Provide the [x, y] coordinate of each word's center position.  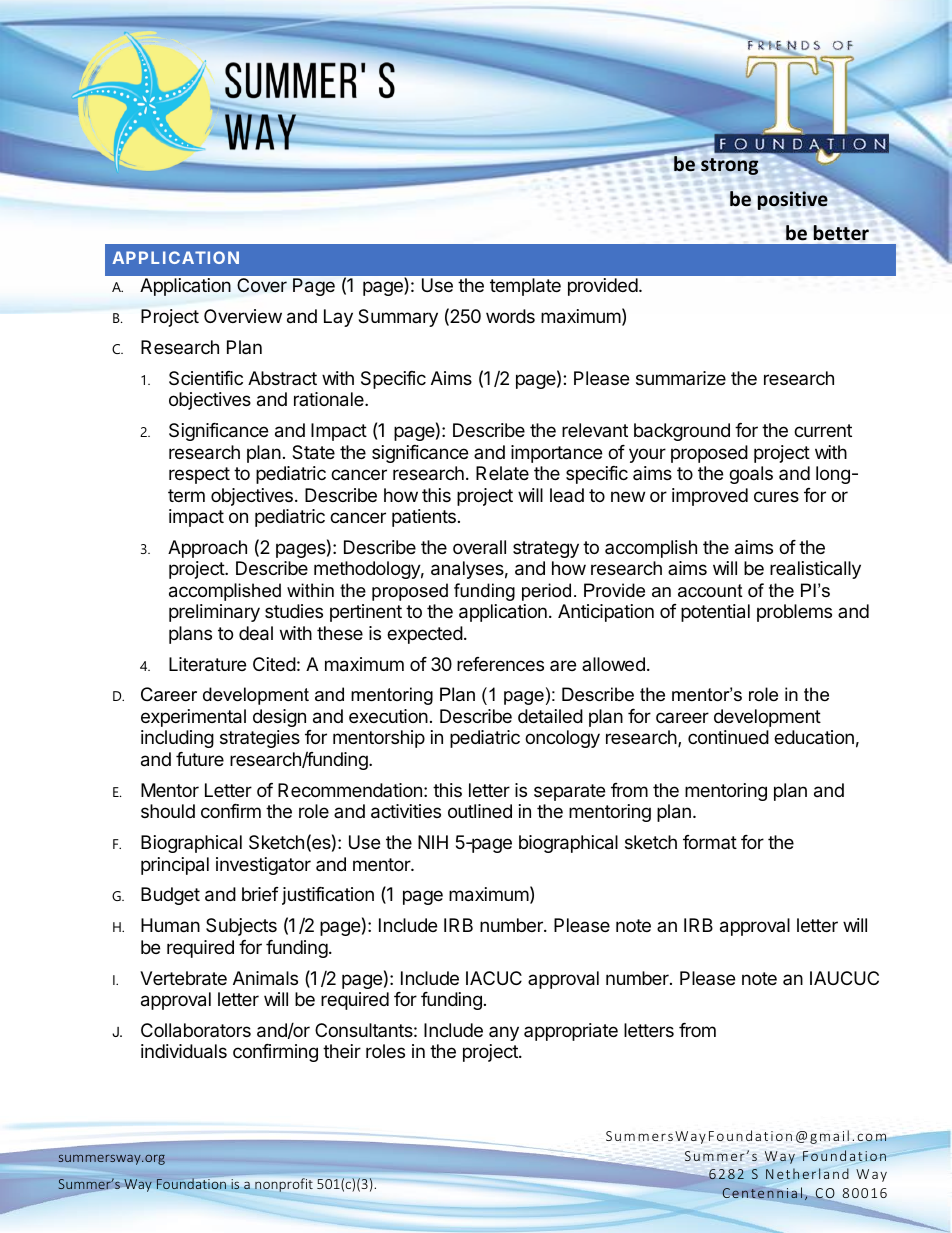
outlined [480, 811]
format [710, 842]
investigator [263, 866]
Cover [262, 285]
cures [776, 496]
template [525, 287]
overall [479, 547]
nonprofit [284, 1185]
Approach [207, 549]
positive [793, 200]
